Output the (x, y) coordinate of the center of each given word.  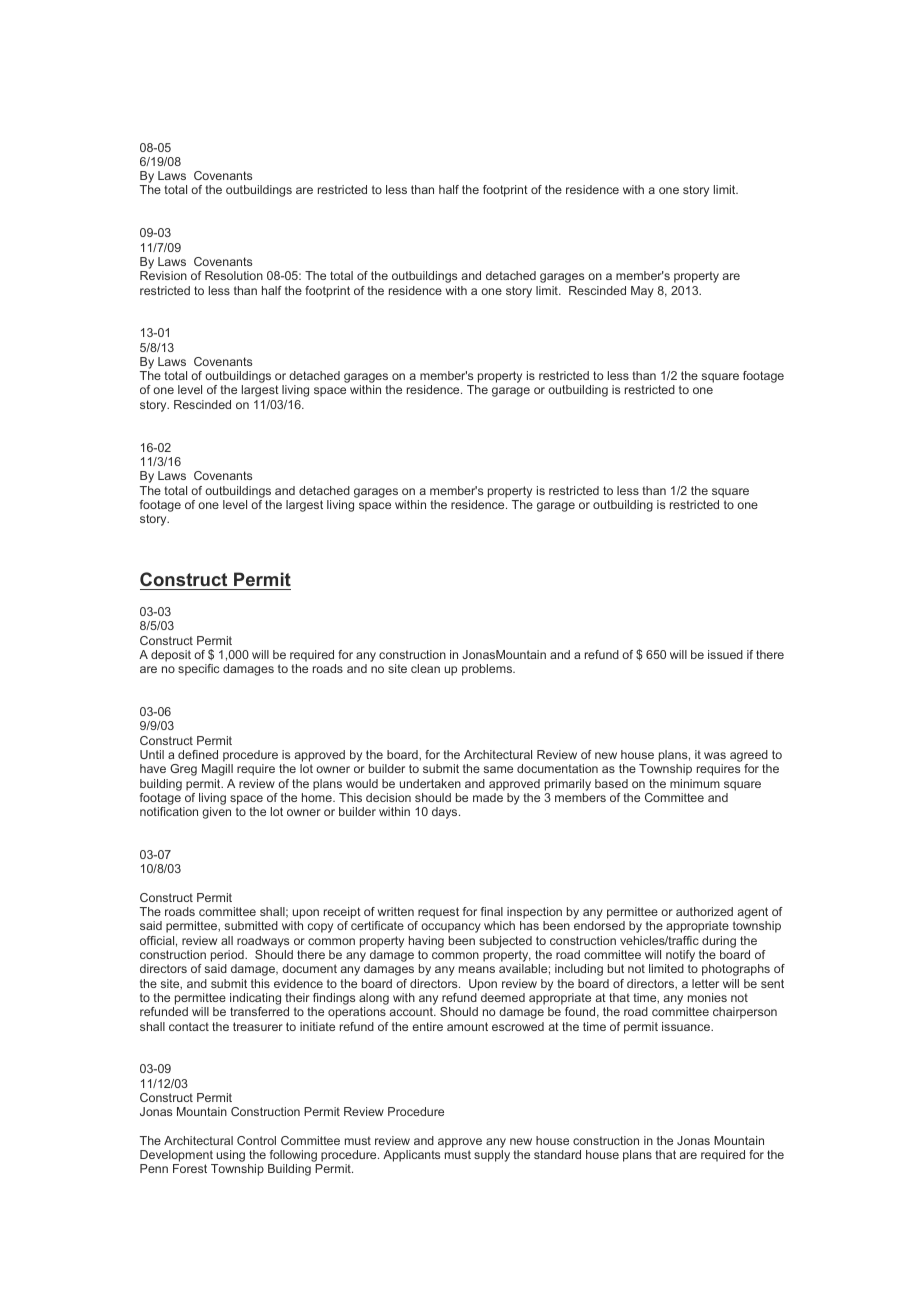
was (715, 755)
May (642, 292)
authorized (704, 911)
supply (492, 1156)
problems (488, 670)
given (216, 813)
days (446, 813)
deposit (171, 656)
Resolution (234, 275)
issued (725, 654)
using (229, 1157)
